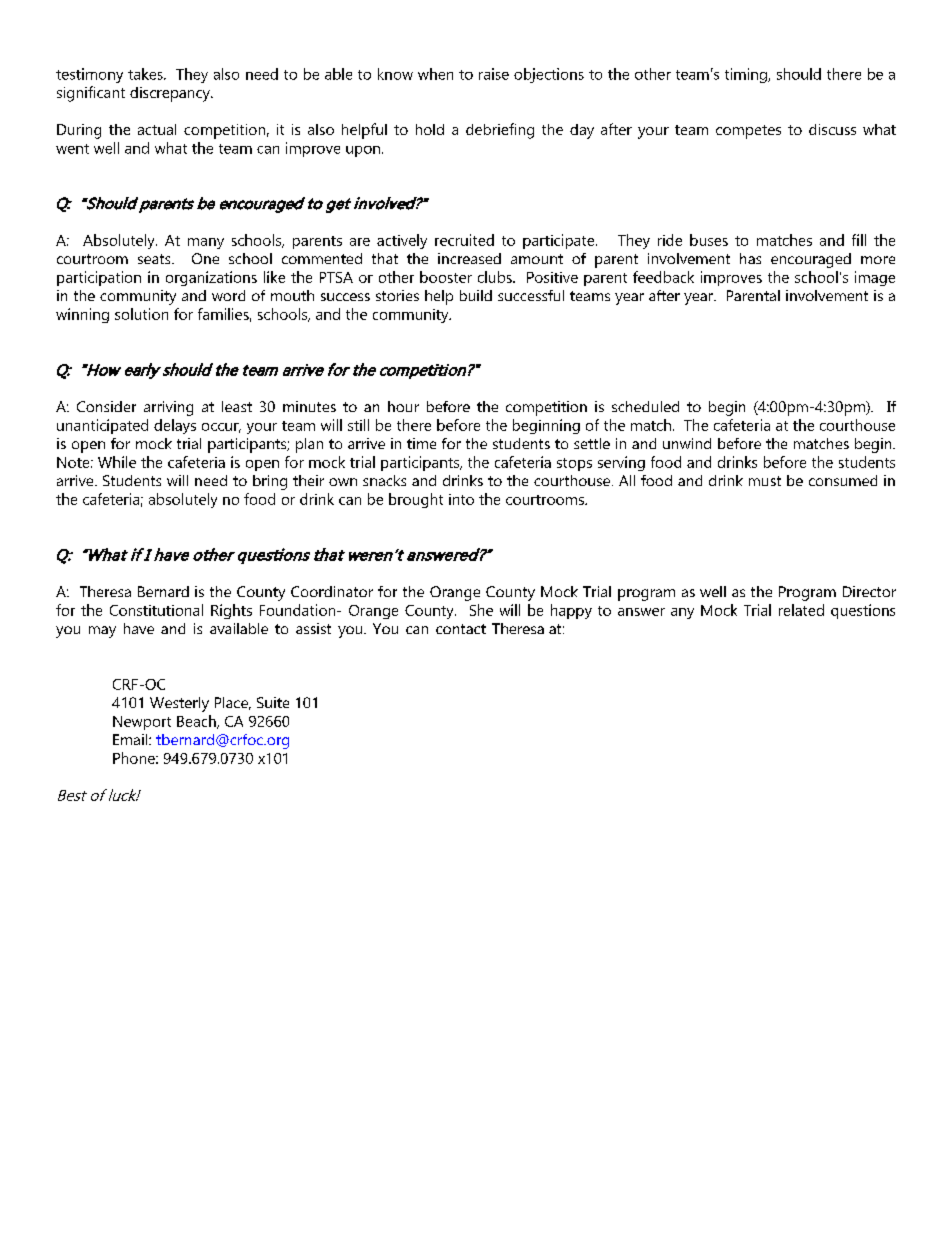 The image size is (952, 1233). I want to click on related, so click(801, 610).
